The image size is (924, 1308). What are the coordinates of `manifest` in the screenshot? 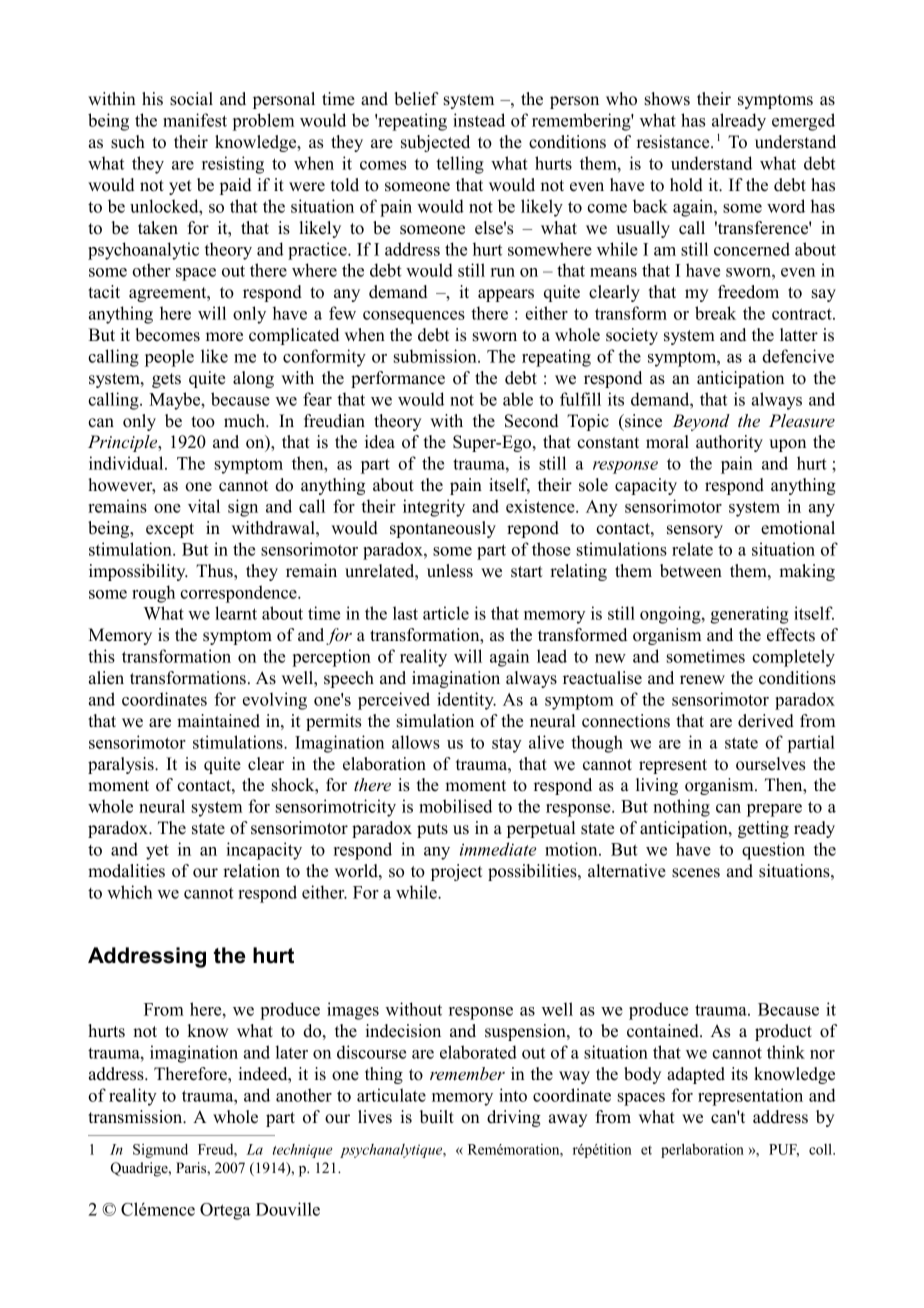 It's located at (195, 120).
